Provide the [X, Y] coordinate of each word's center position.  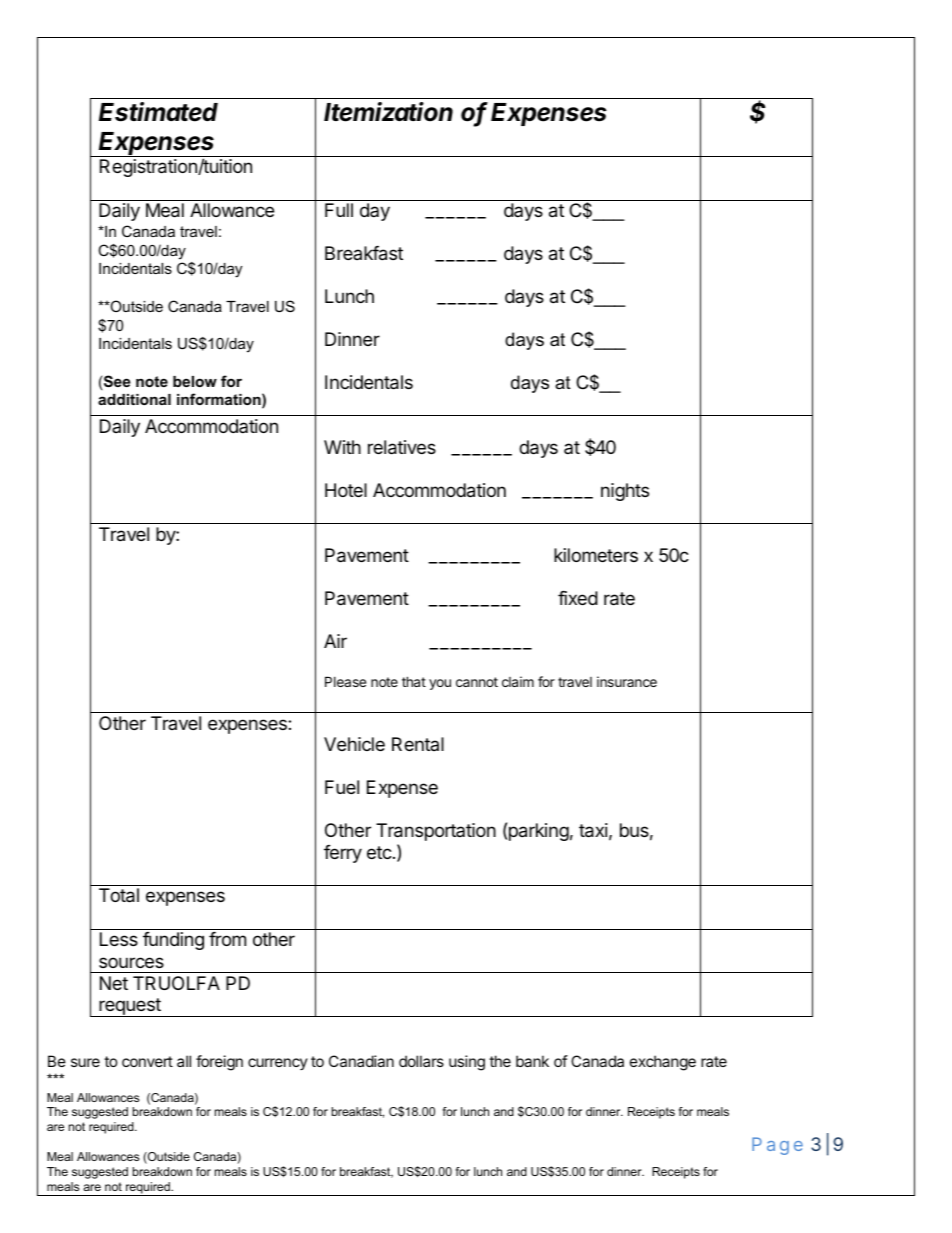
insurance [627, 681]
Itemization [388, 112]
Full [339, 210]
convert [147, 1061]
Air [335, 641]
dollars [421, 1061]
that [414, 681]
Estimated [158, 112]
